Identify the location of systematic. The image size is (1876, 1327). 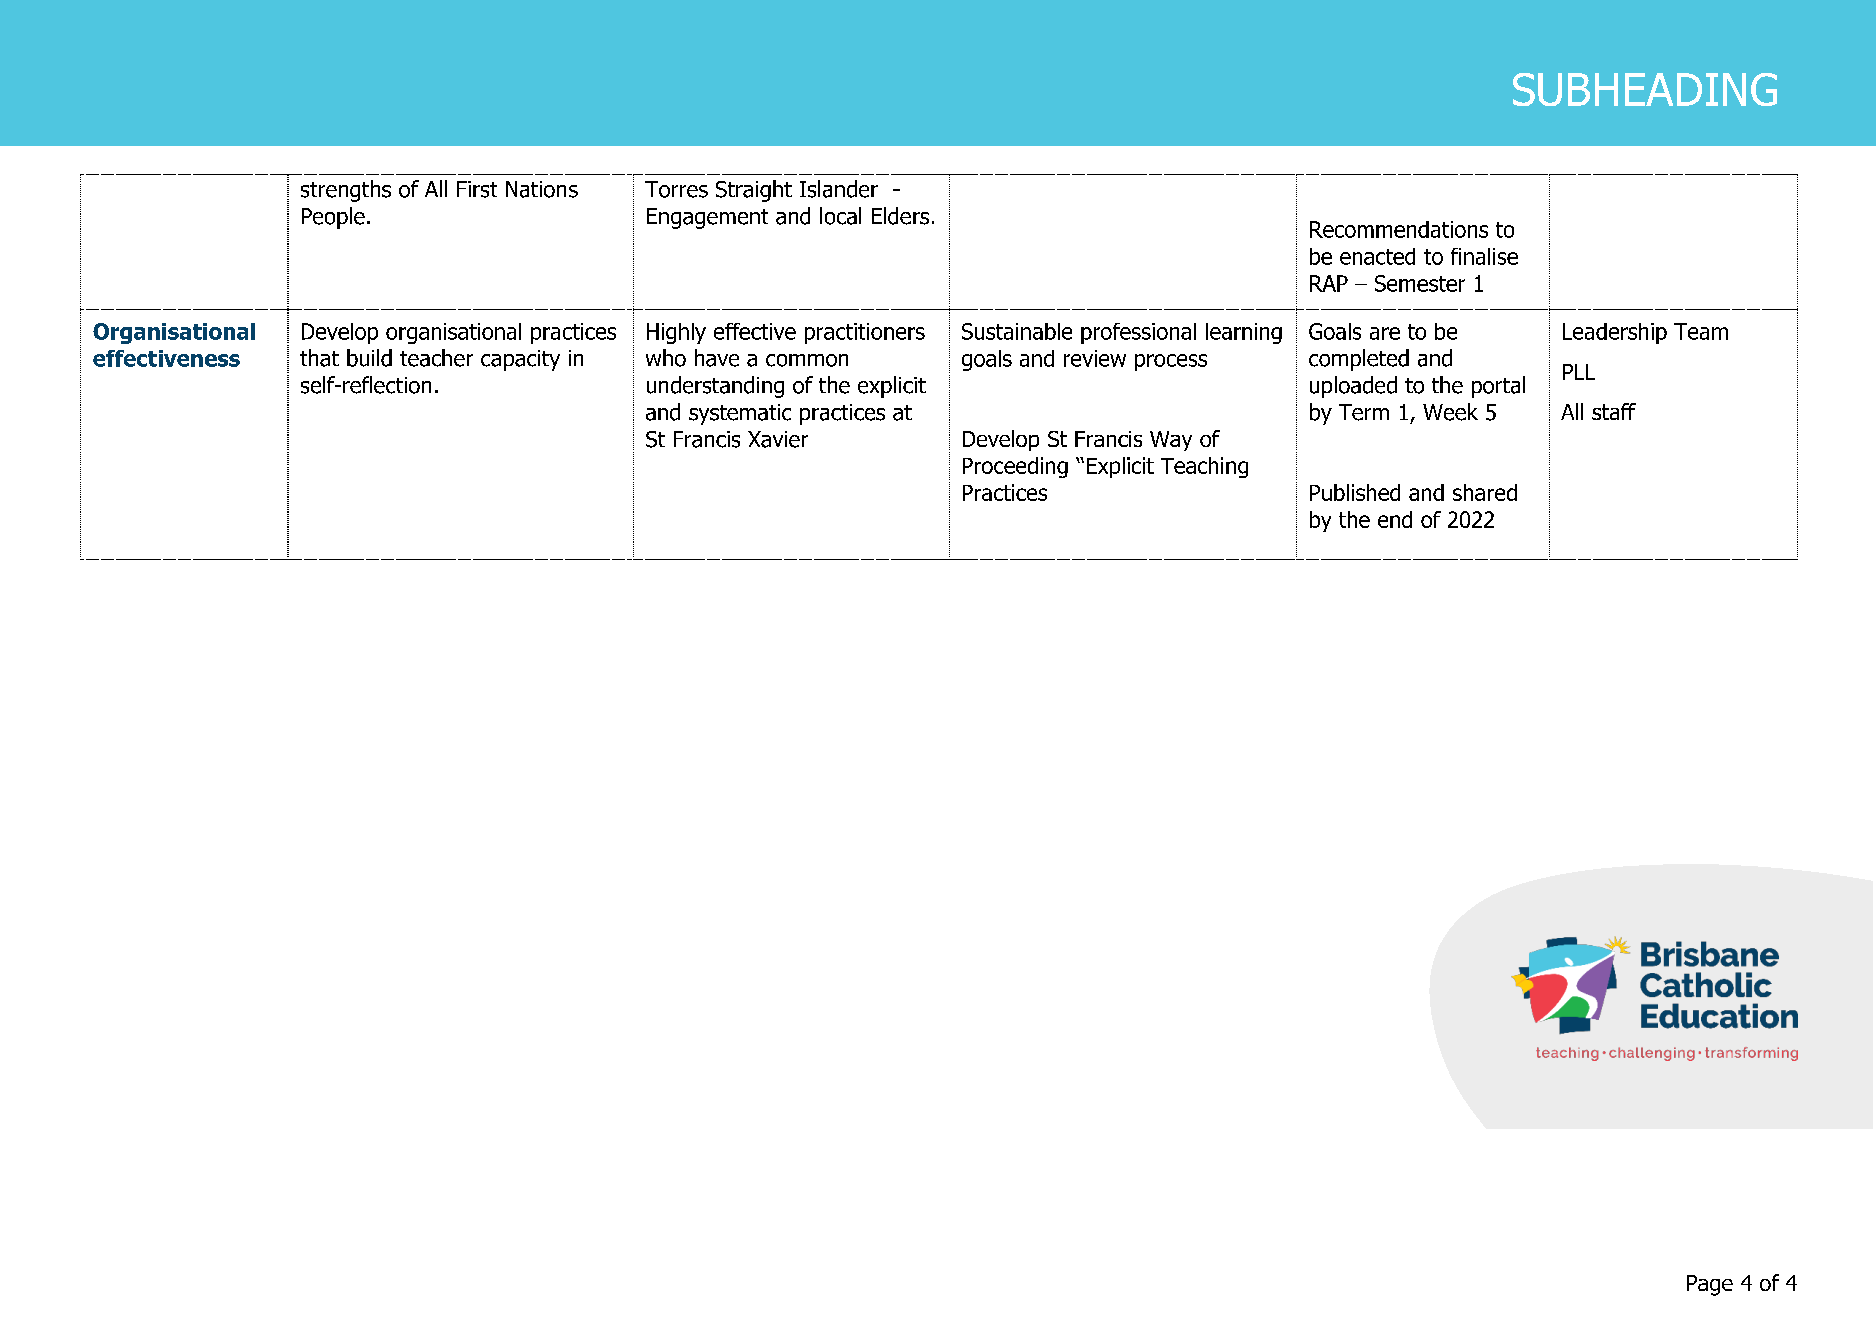
(740, 414).
